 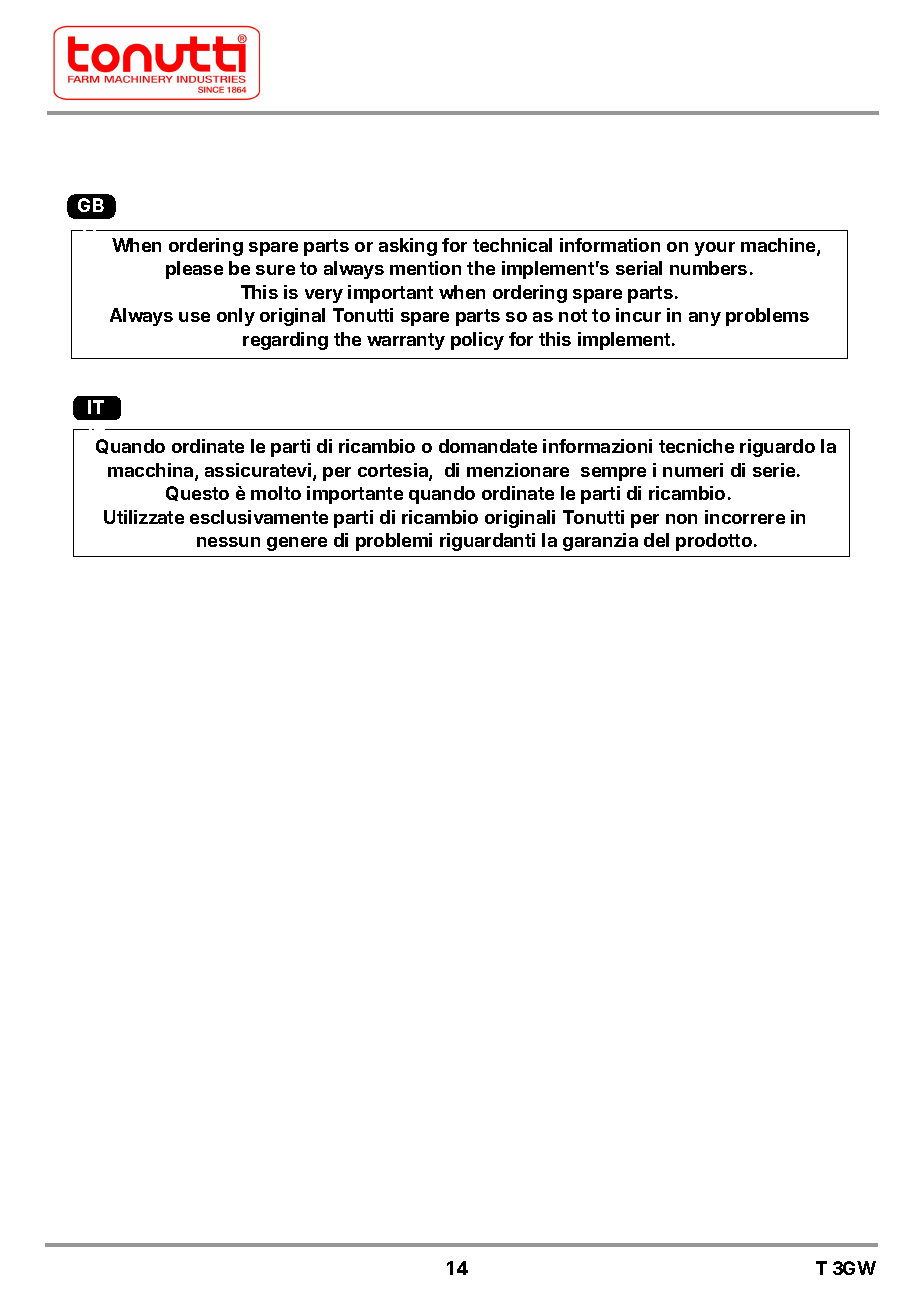 I want to click on Questo, so click(x=197, y=493).
